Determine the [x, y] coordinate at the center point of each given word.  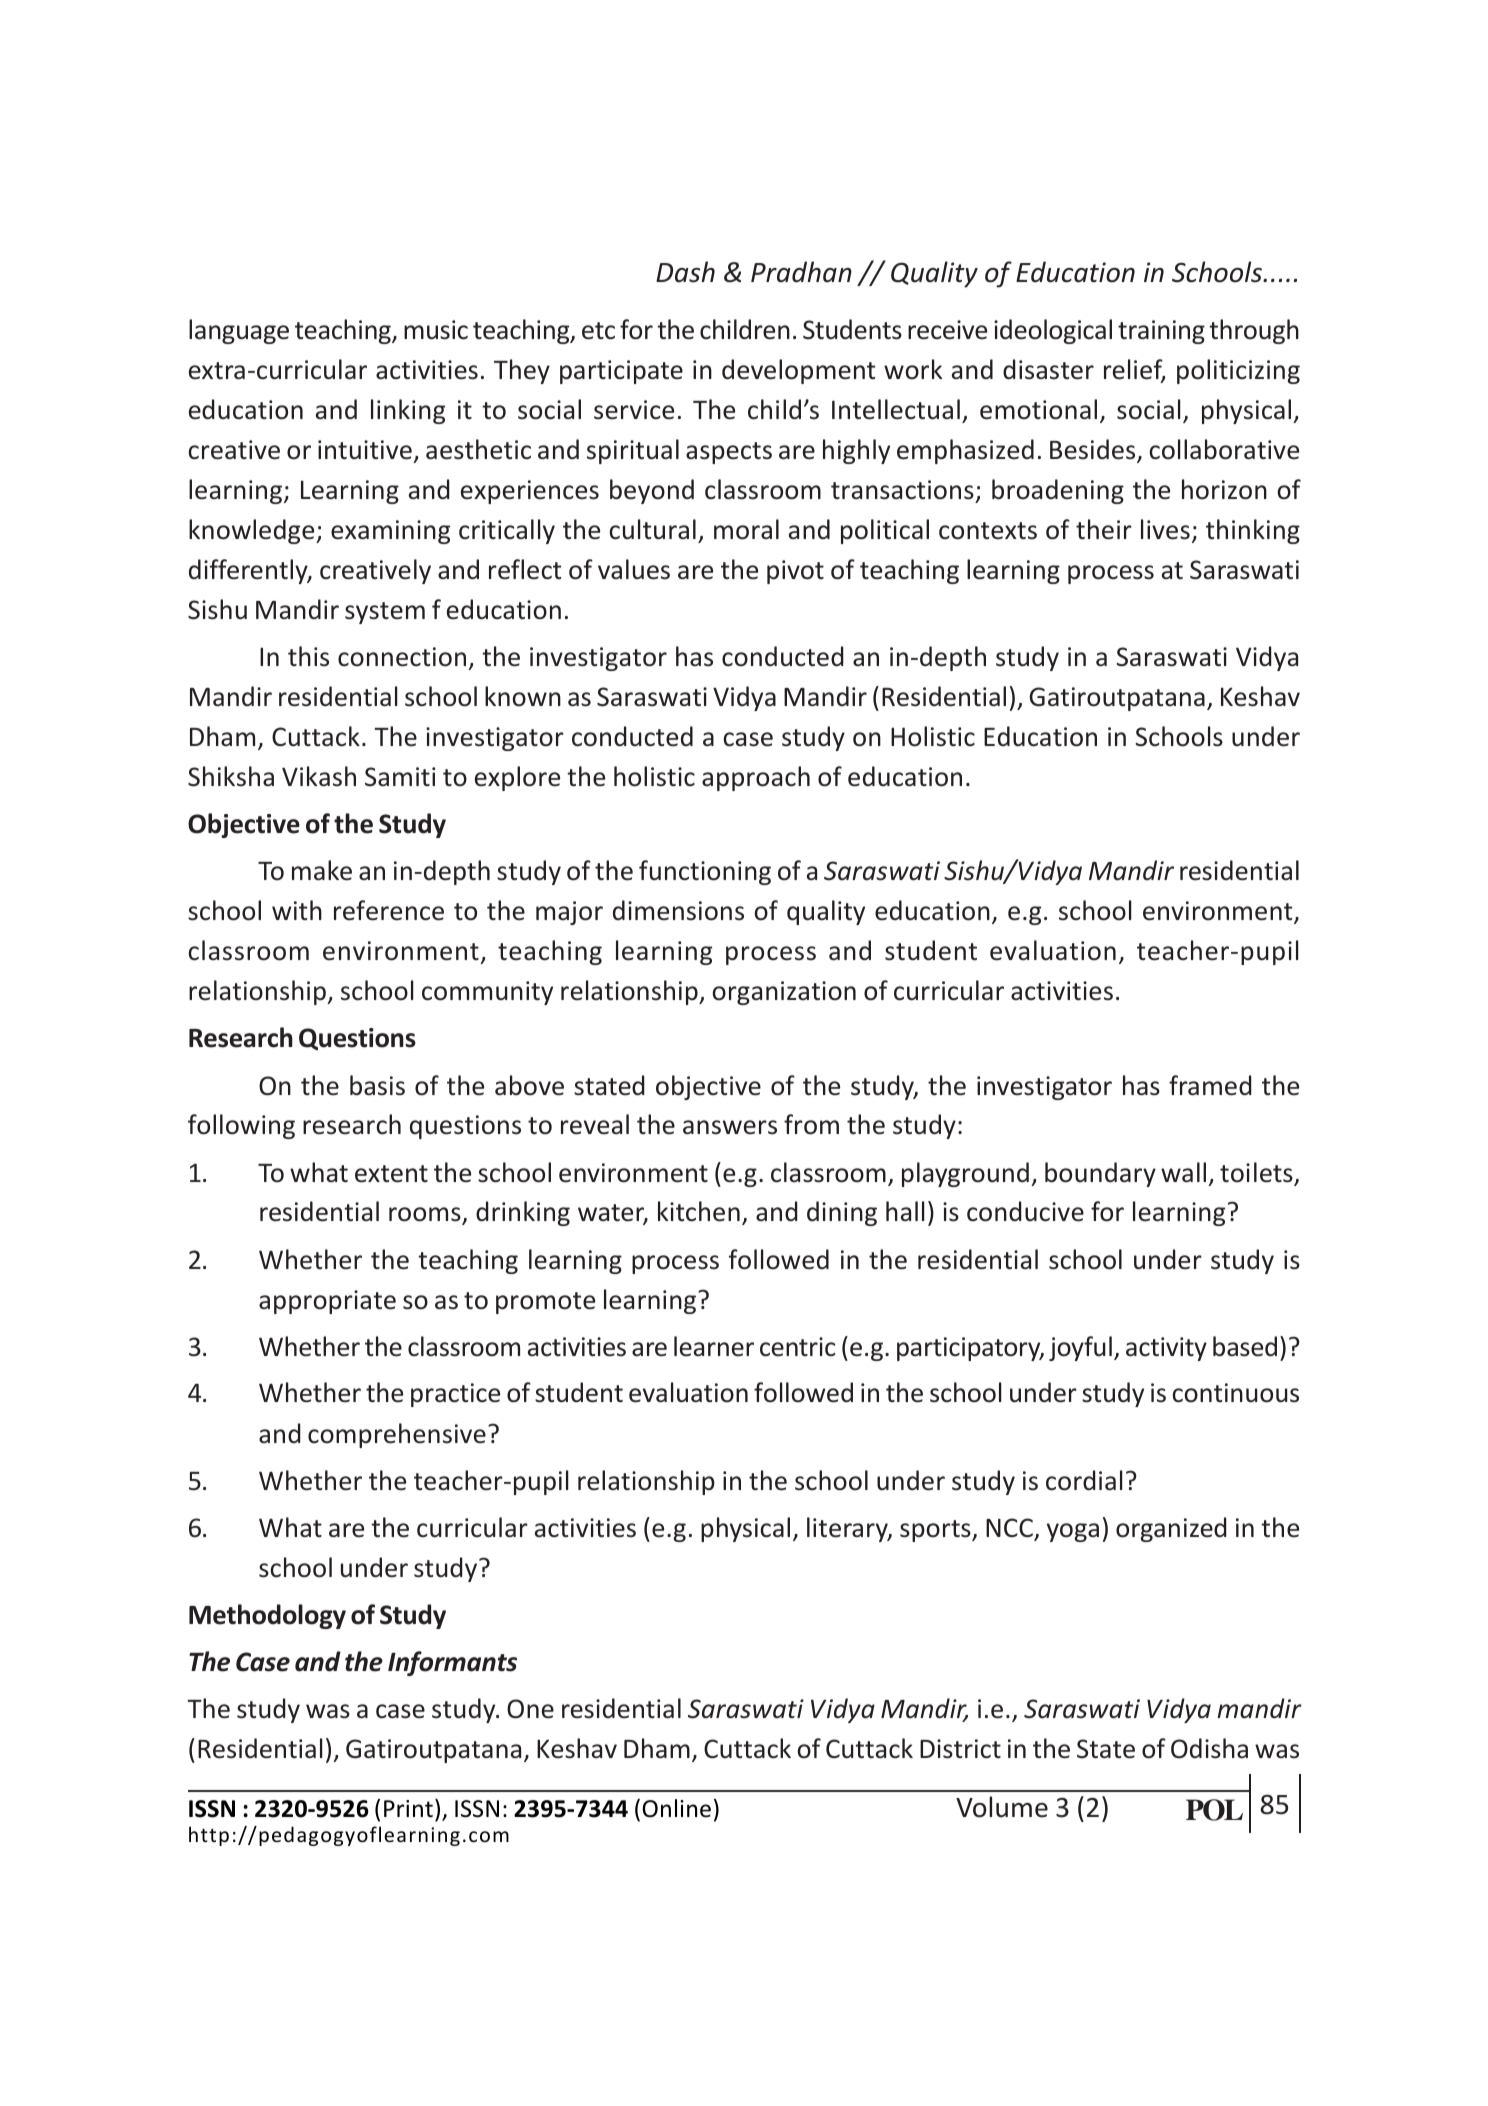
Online [676, 1808]
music [436, 330]
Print [408, 1809]
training [1161, 332]
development [798, 371]
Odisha [1209, 1748]
